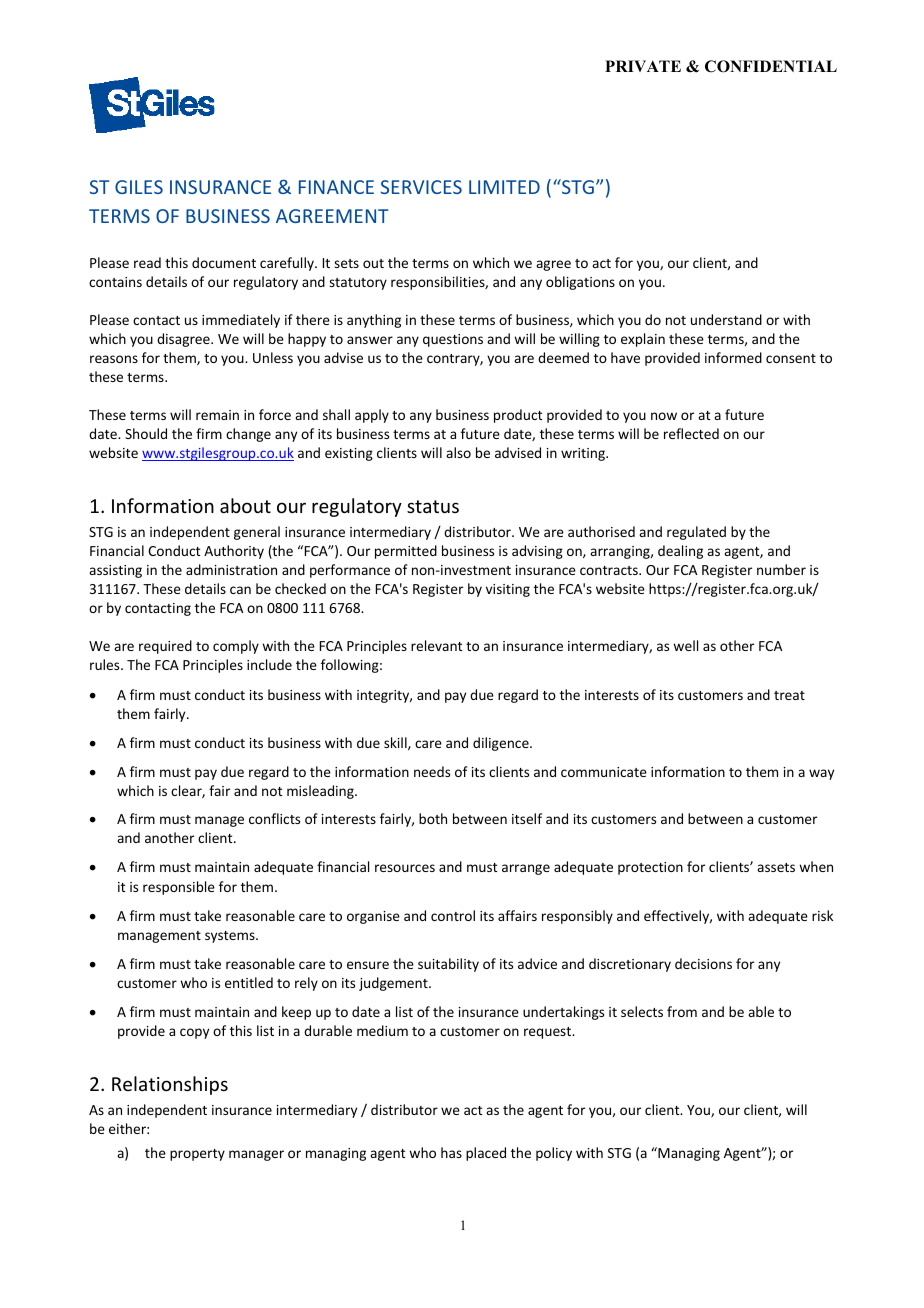  I want to click on well, so click(685, 645).
